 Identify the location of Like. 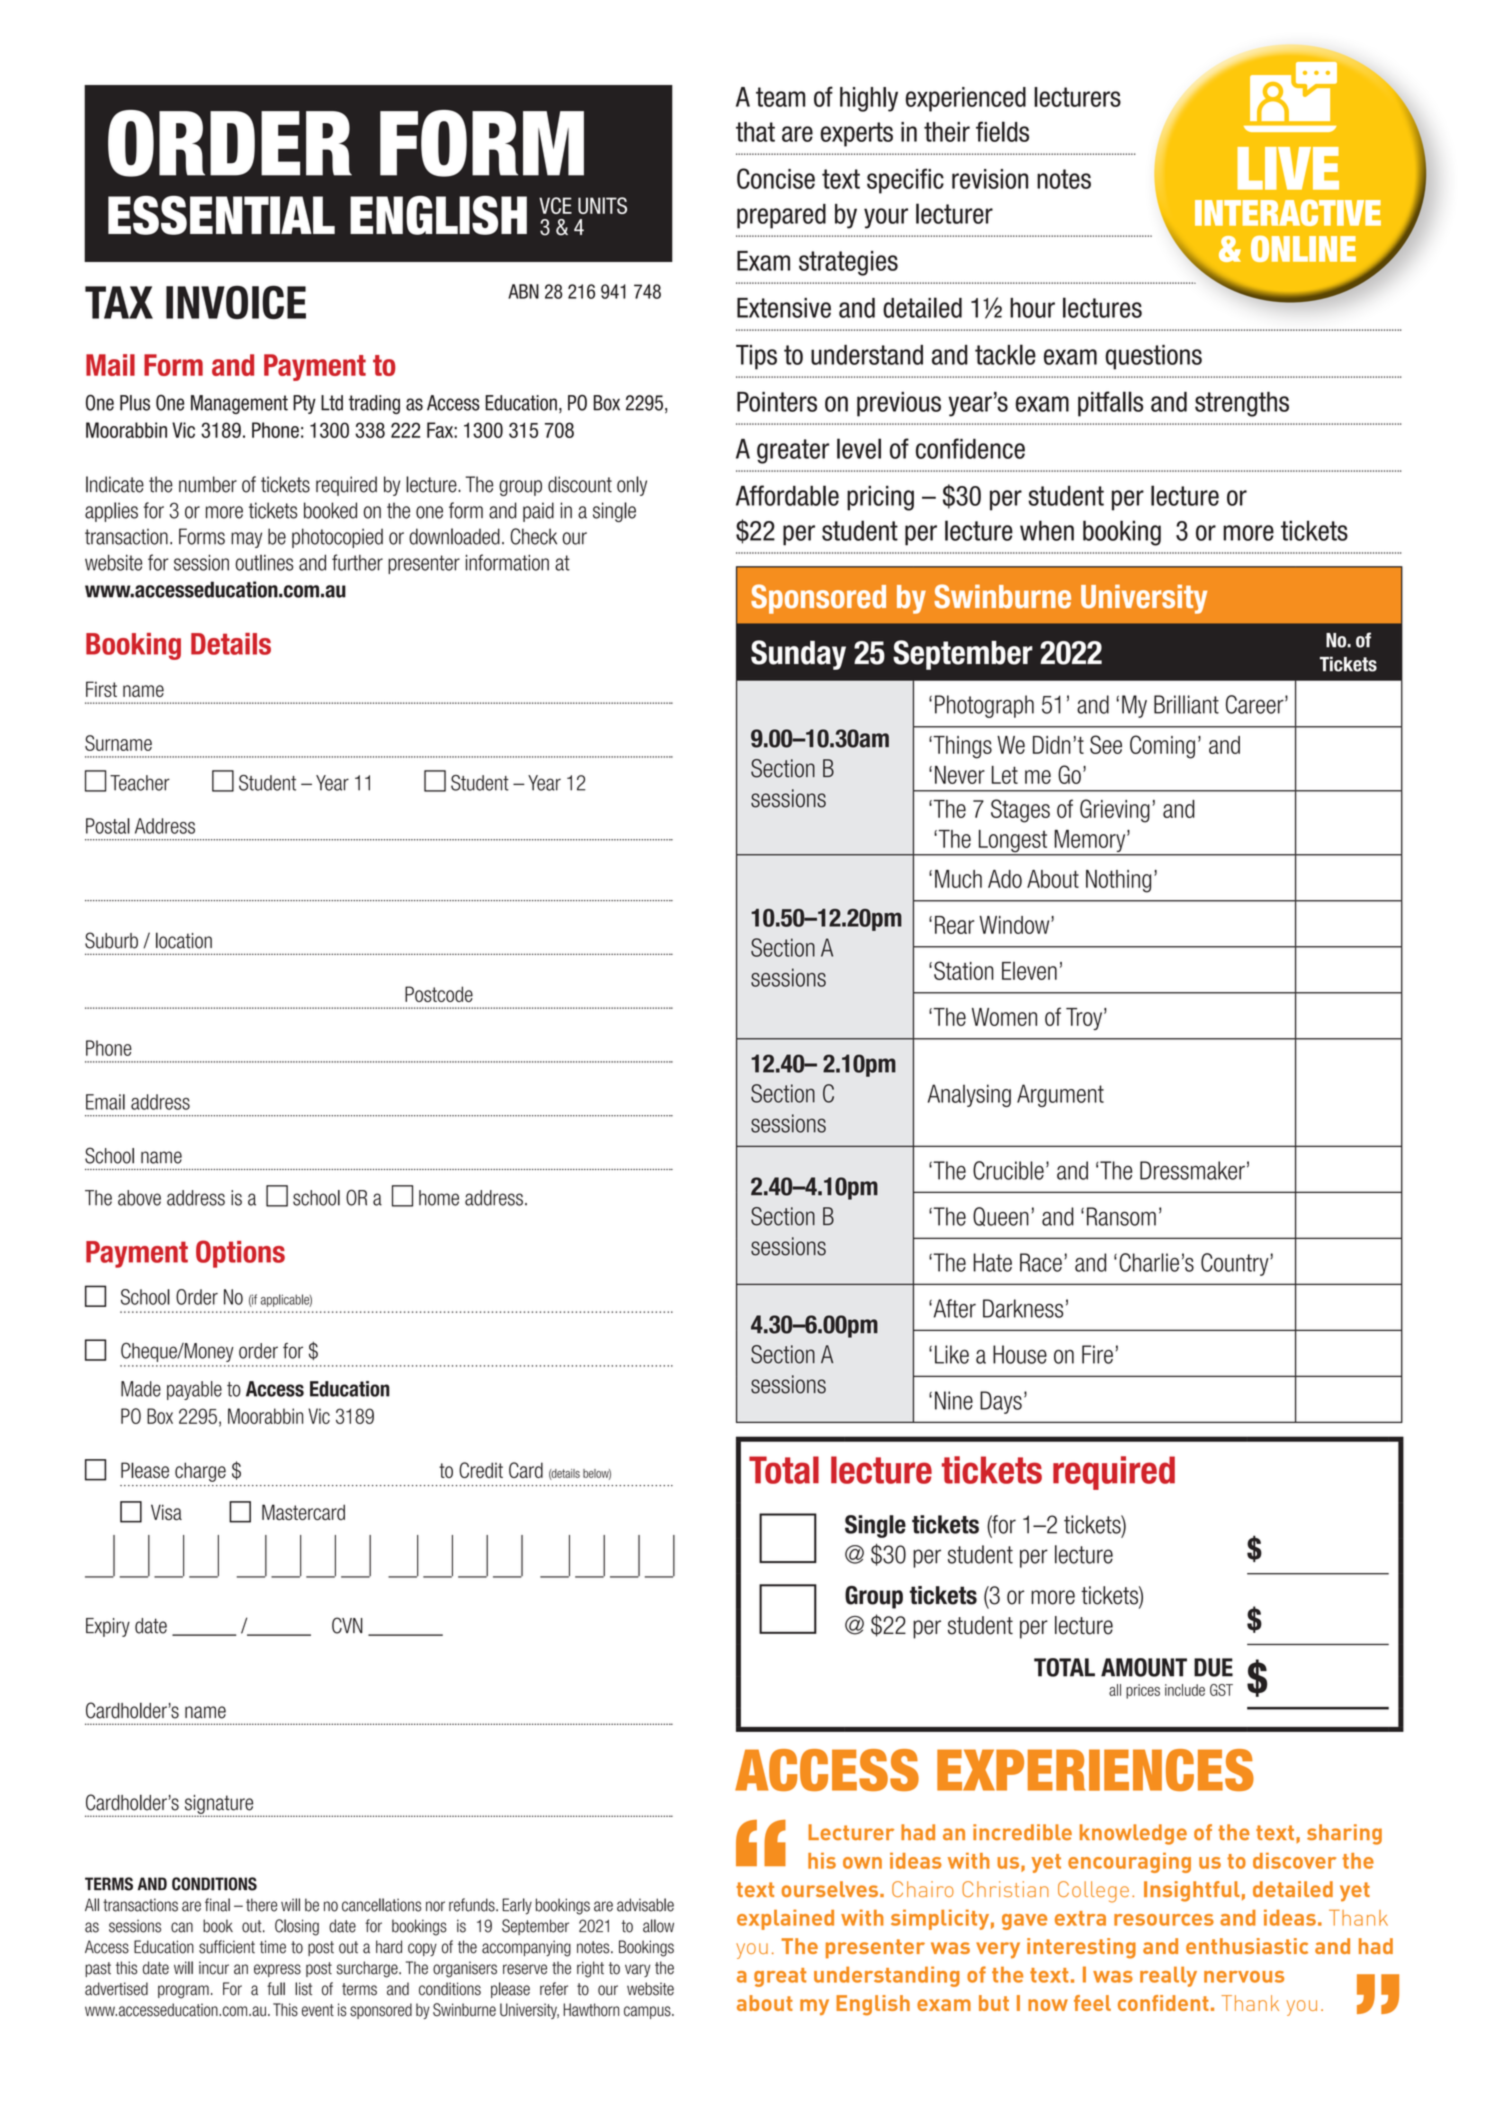
(952, 1354).
